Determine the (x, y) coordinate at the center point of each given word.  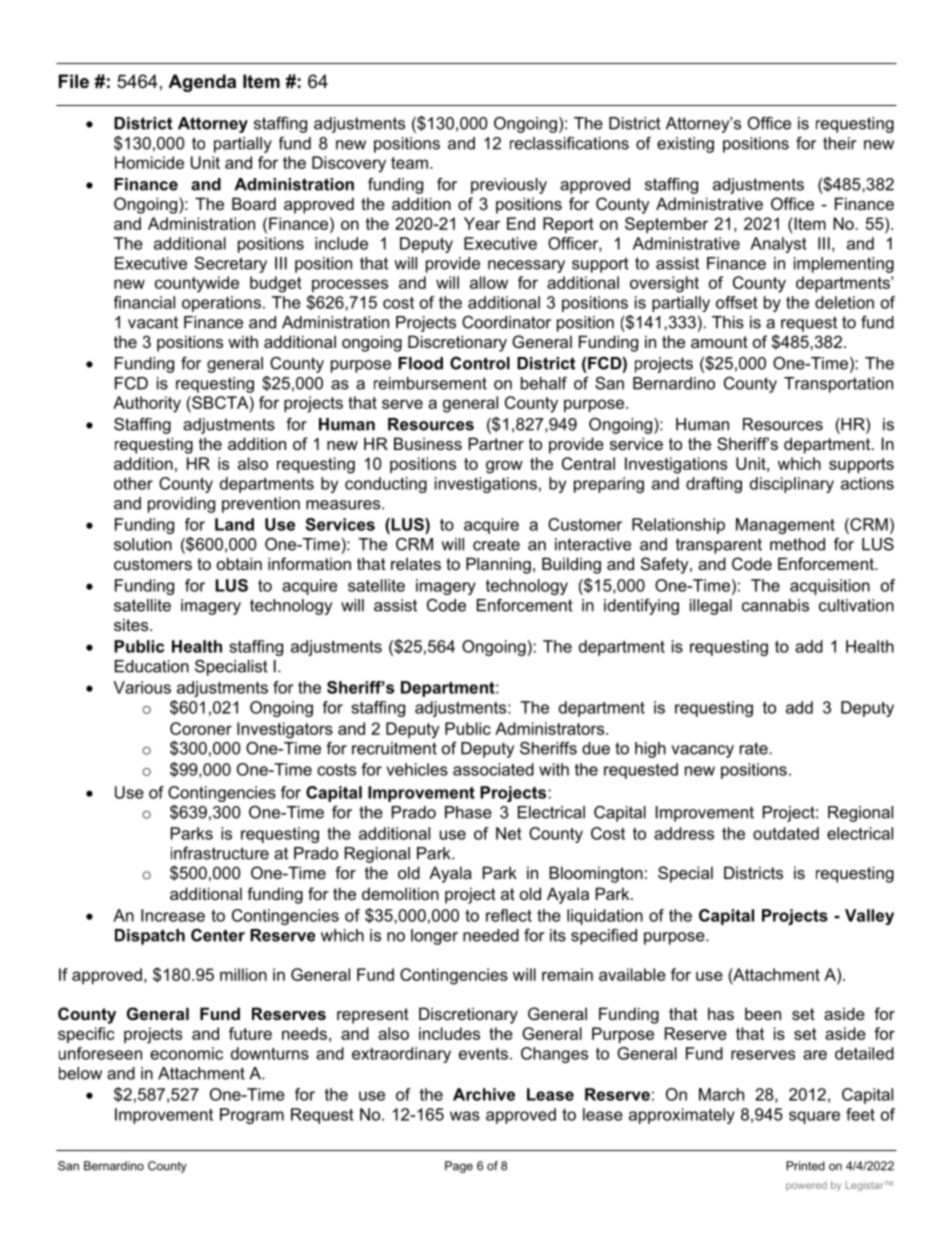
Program (252, 1116)
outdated (786, 833)
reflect (509, 915)
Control (480, 363)
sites (132, 624)
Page (459, 1167)
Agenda (202, 83)
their (839, 143)
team (409, 163)
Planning (498, 565)
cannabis (775, 605)
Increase (173, 915)
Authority (147, 404)
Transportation (838, 385)
